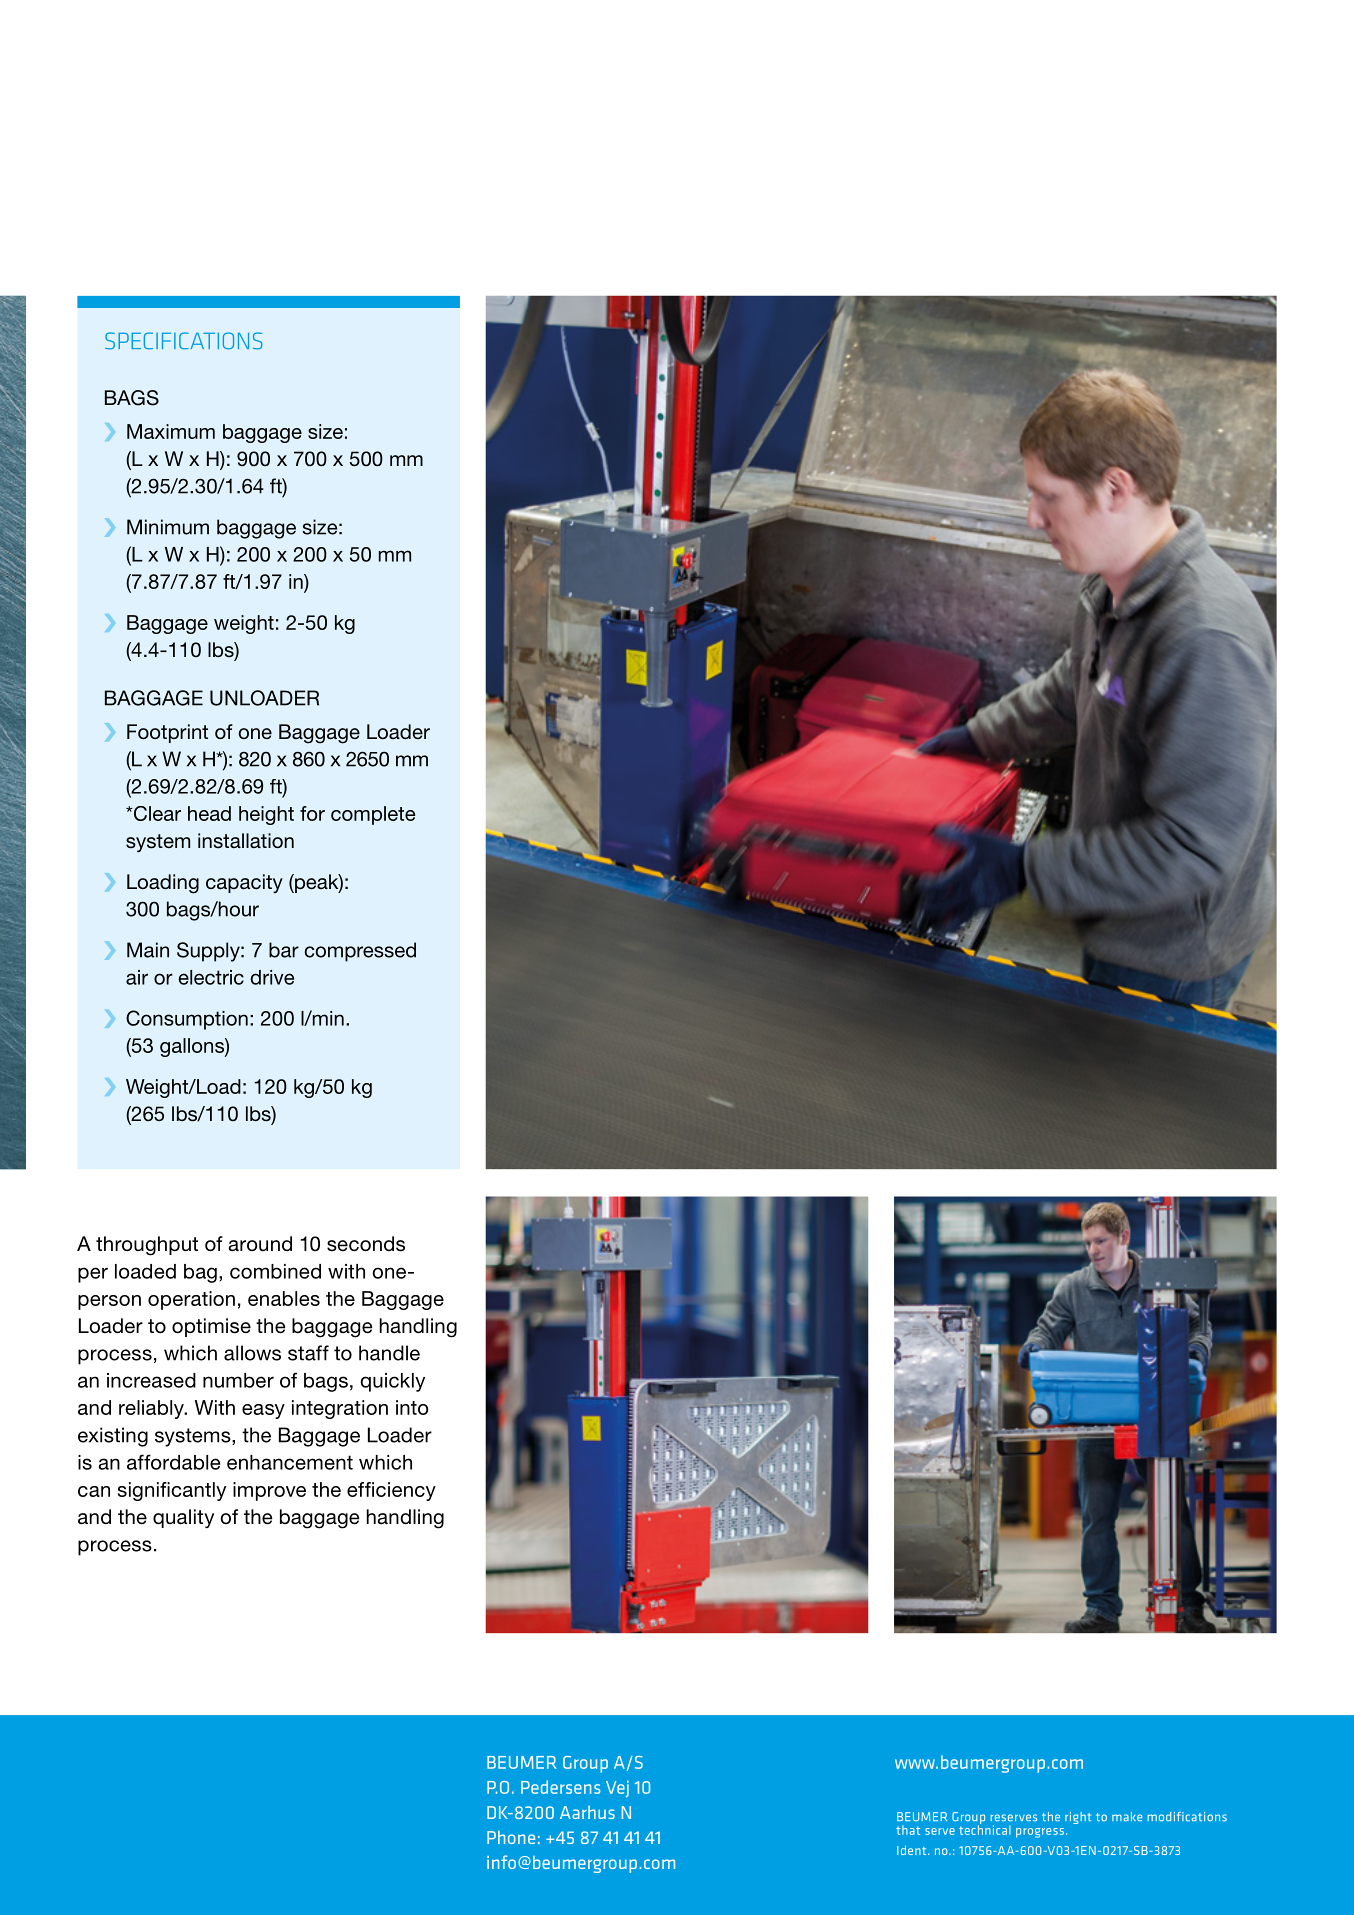 This screenshot has height=1915, width=1354. Describe the element at coordinates (373, 815) in the screenshot. I see `complete` at that location.
